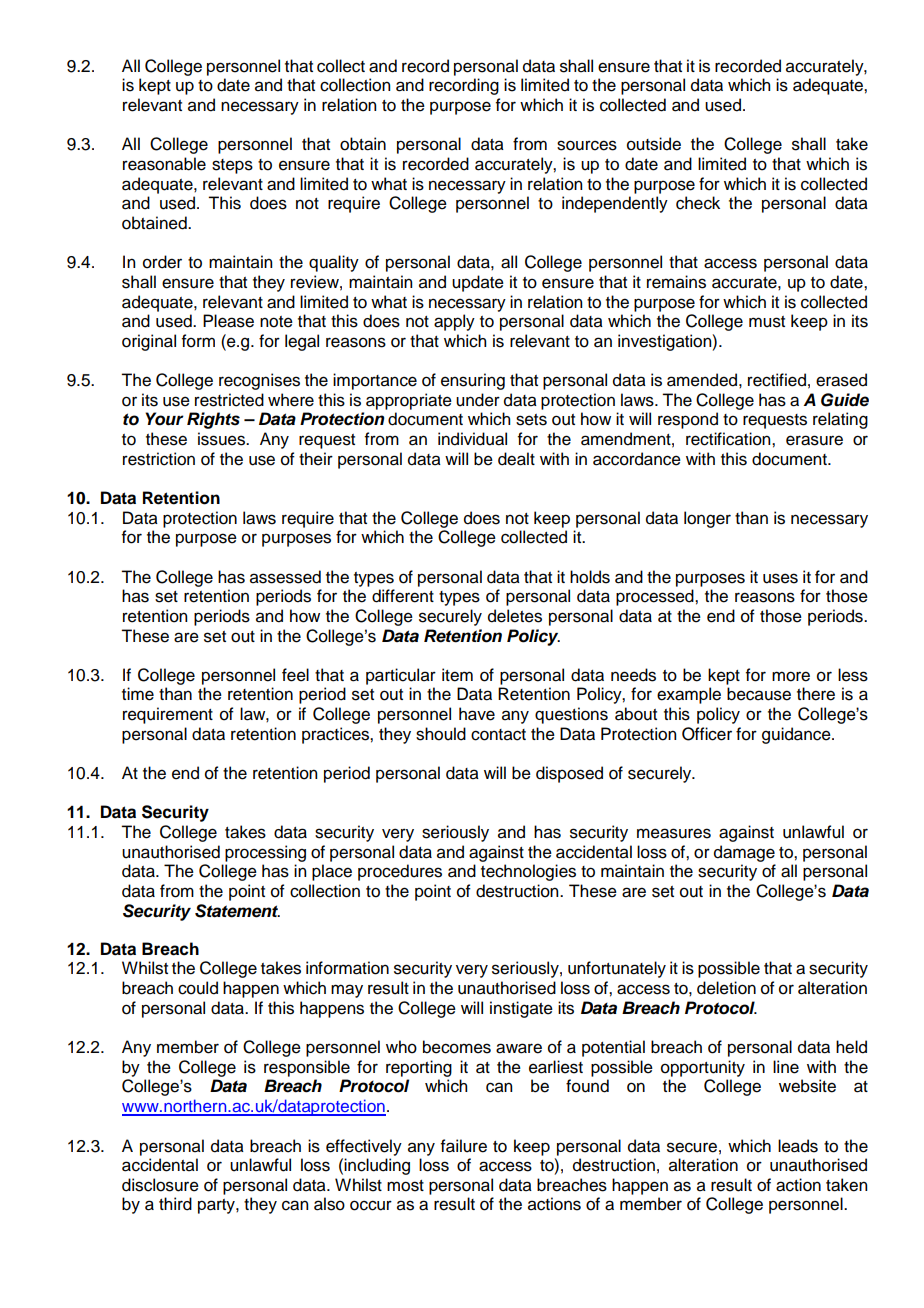 This document has width=924, height=1308. Describe the element at coordinates (780, 578) in the document. I see `uses` at that location.
